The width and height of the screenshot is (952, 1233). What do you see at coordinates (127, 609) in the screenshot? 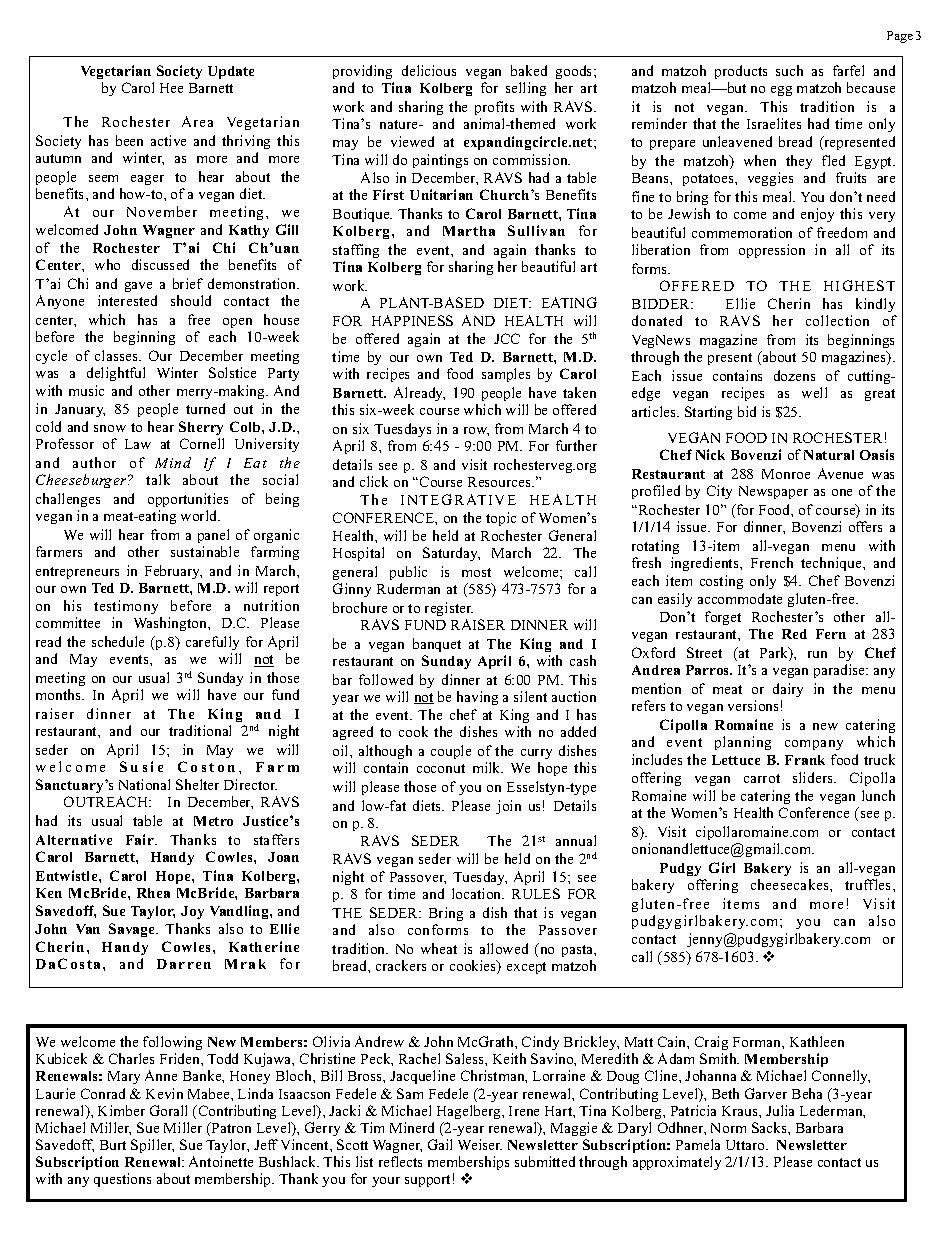
I see `testimony` at bounding box center [127, 609].
